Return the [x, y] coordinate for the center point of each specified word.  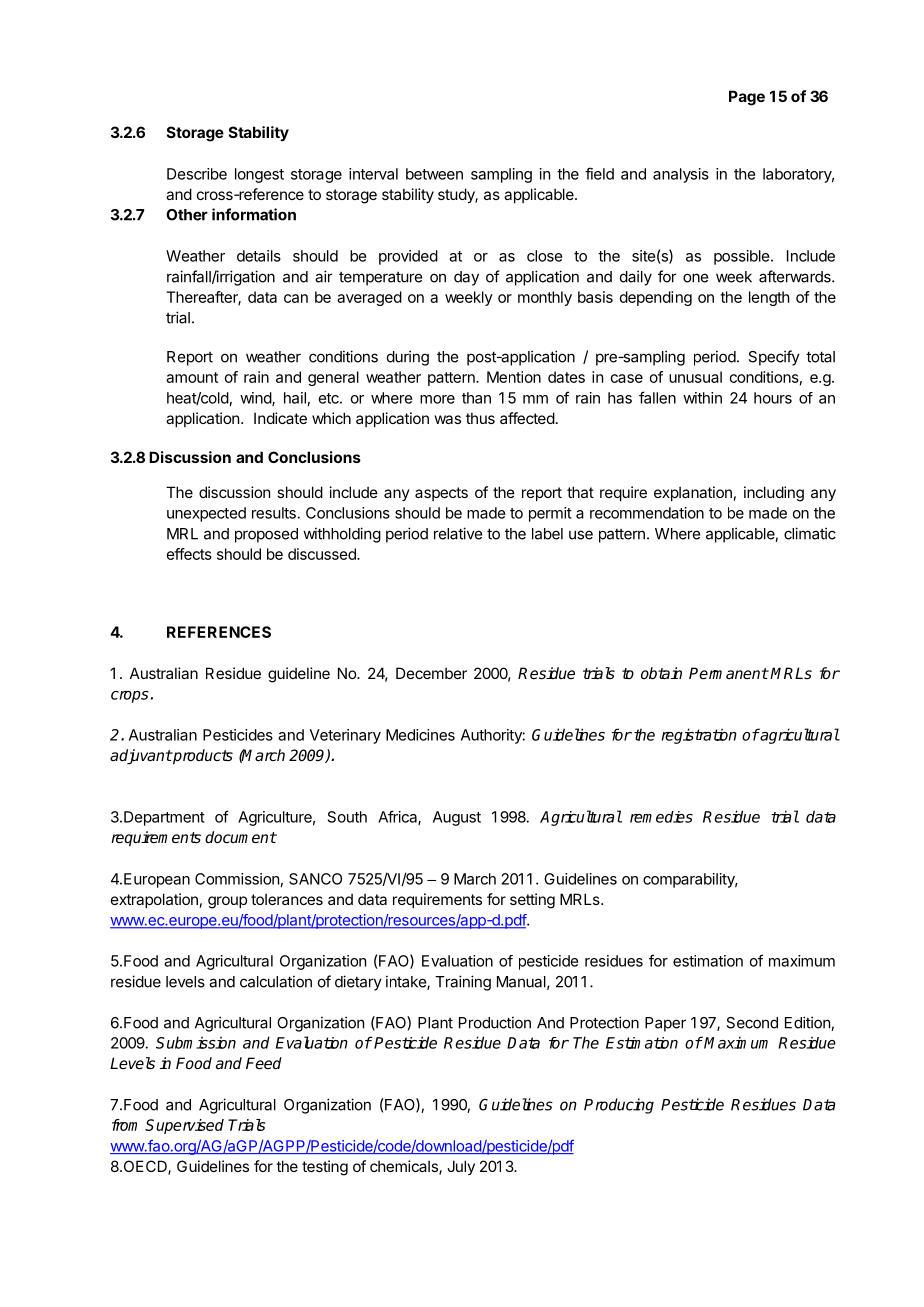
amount [192, 377]
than [476, 398]
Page [747, 98]
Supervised [184, 1126]
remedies [661, 817]
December [431, 673]
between [434, 174]
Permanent [728, 673]
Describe [197, 174]
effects [189, 554]
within [702, 398]
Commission [237, 879]
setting [532, 901]
